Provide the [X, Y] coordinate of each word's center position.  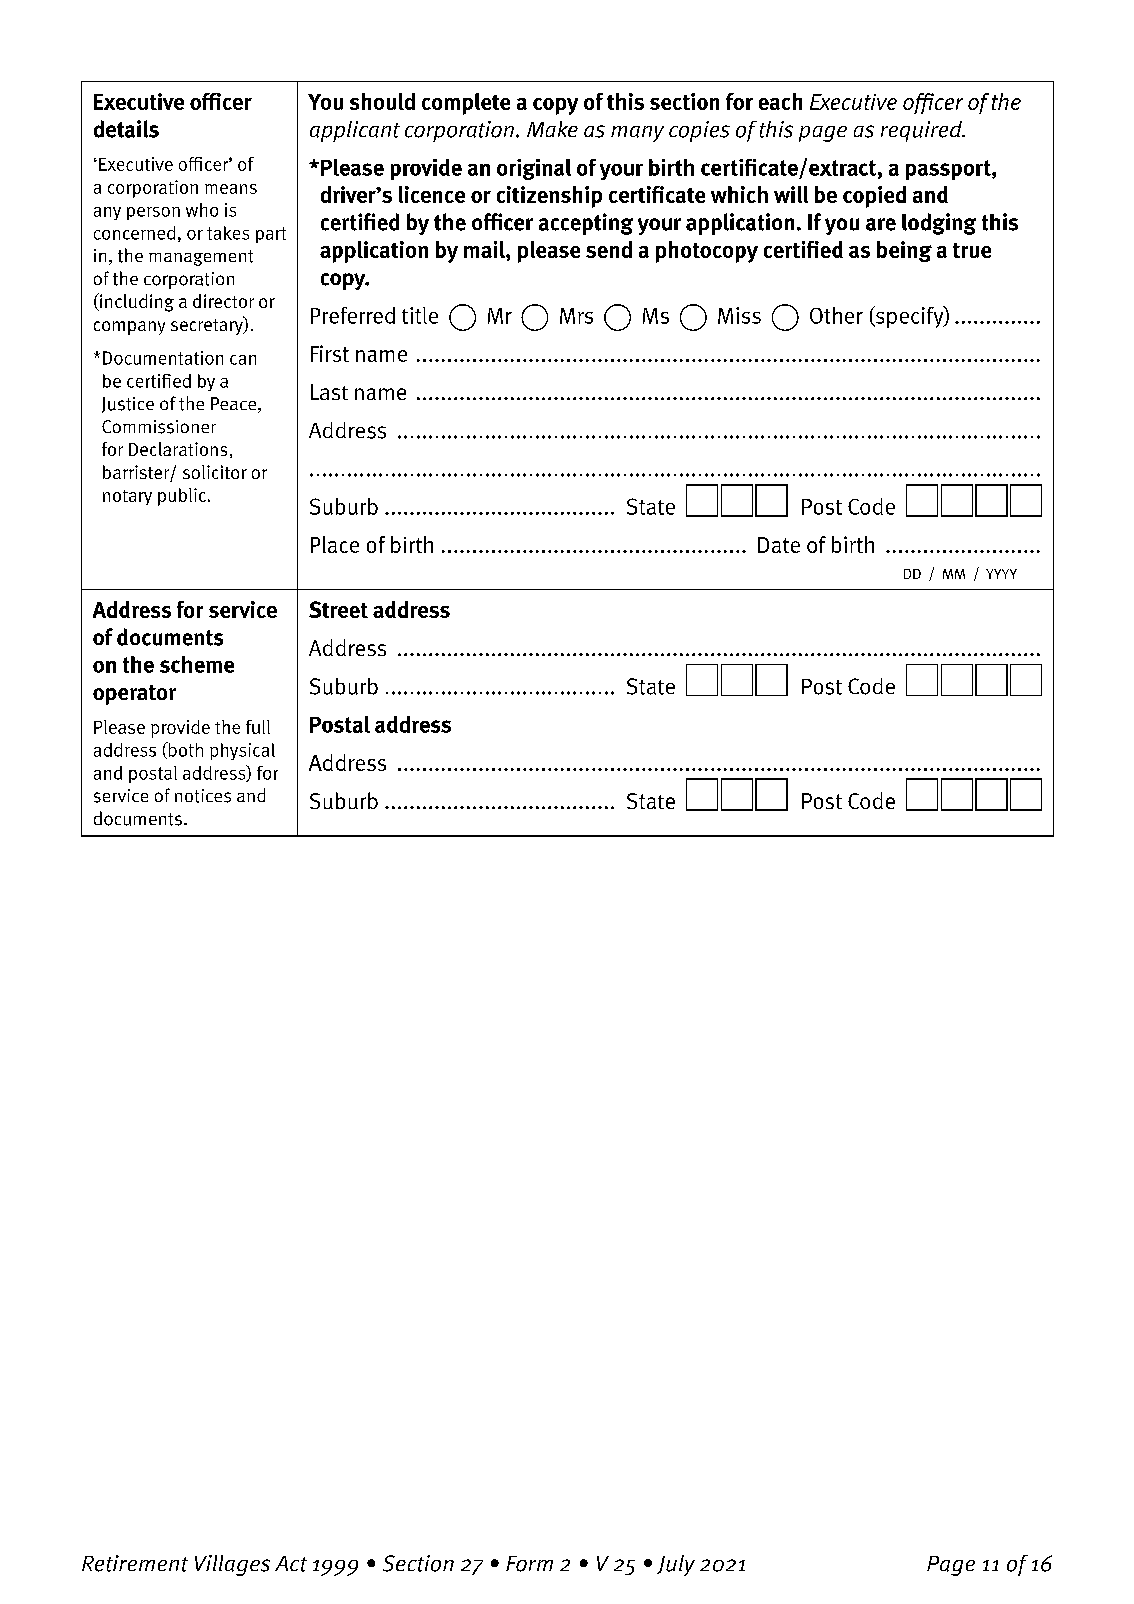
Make [552, 129]
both [184, 750]
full [258, 727]
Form [529, 1564]
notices [203, 796]
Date [779, 545]
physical [242, 751]
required [922, 131]
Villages [232, 1565]
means [231, 189]
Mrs [576, 316]
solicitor [215, 472]
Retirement [135, 1563]
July [676, 1565]
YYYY [1001, 574]
